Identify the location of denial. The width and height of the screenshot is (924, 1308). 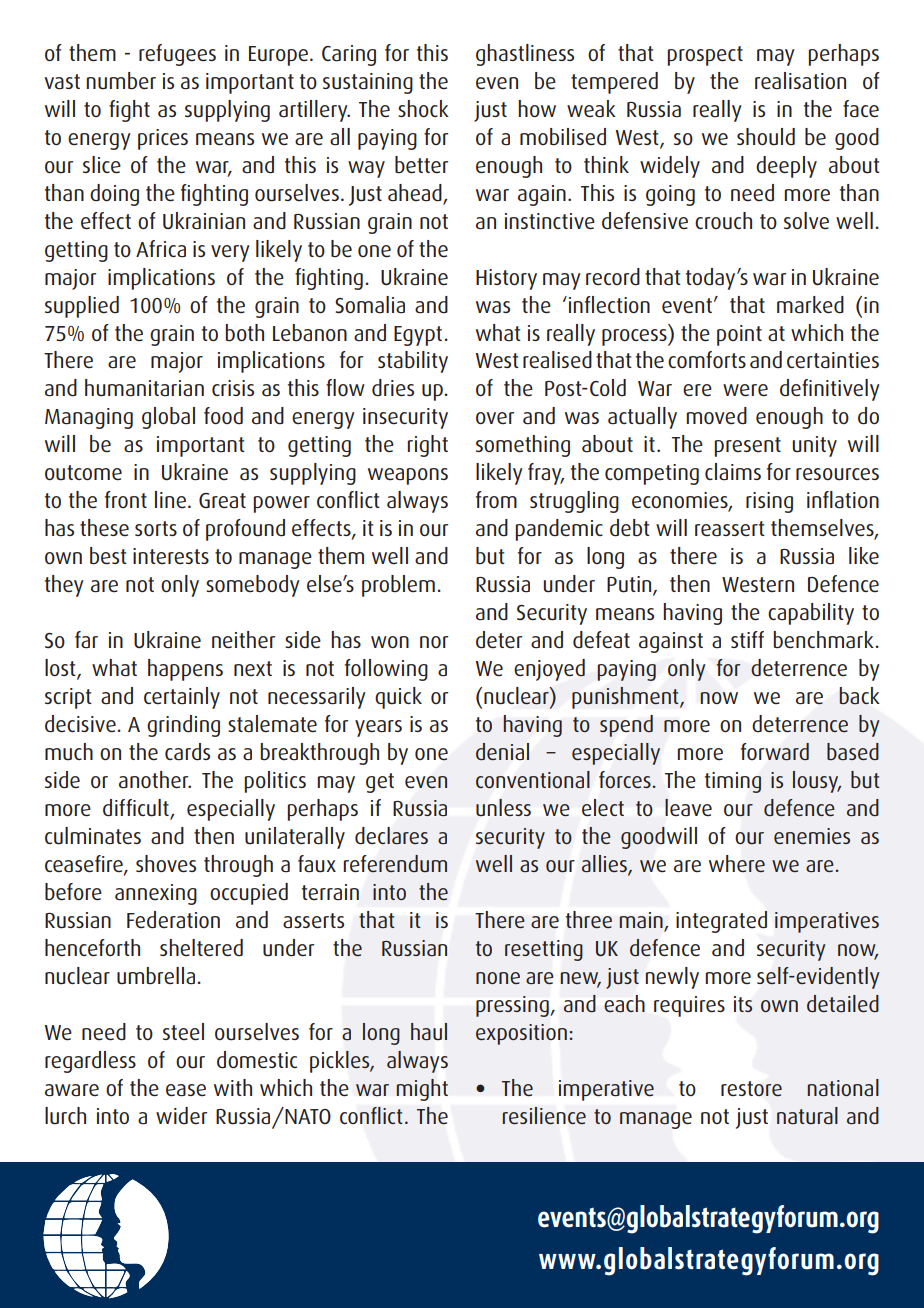
(502, 751).
